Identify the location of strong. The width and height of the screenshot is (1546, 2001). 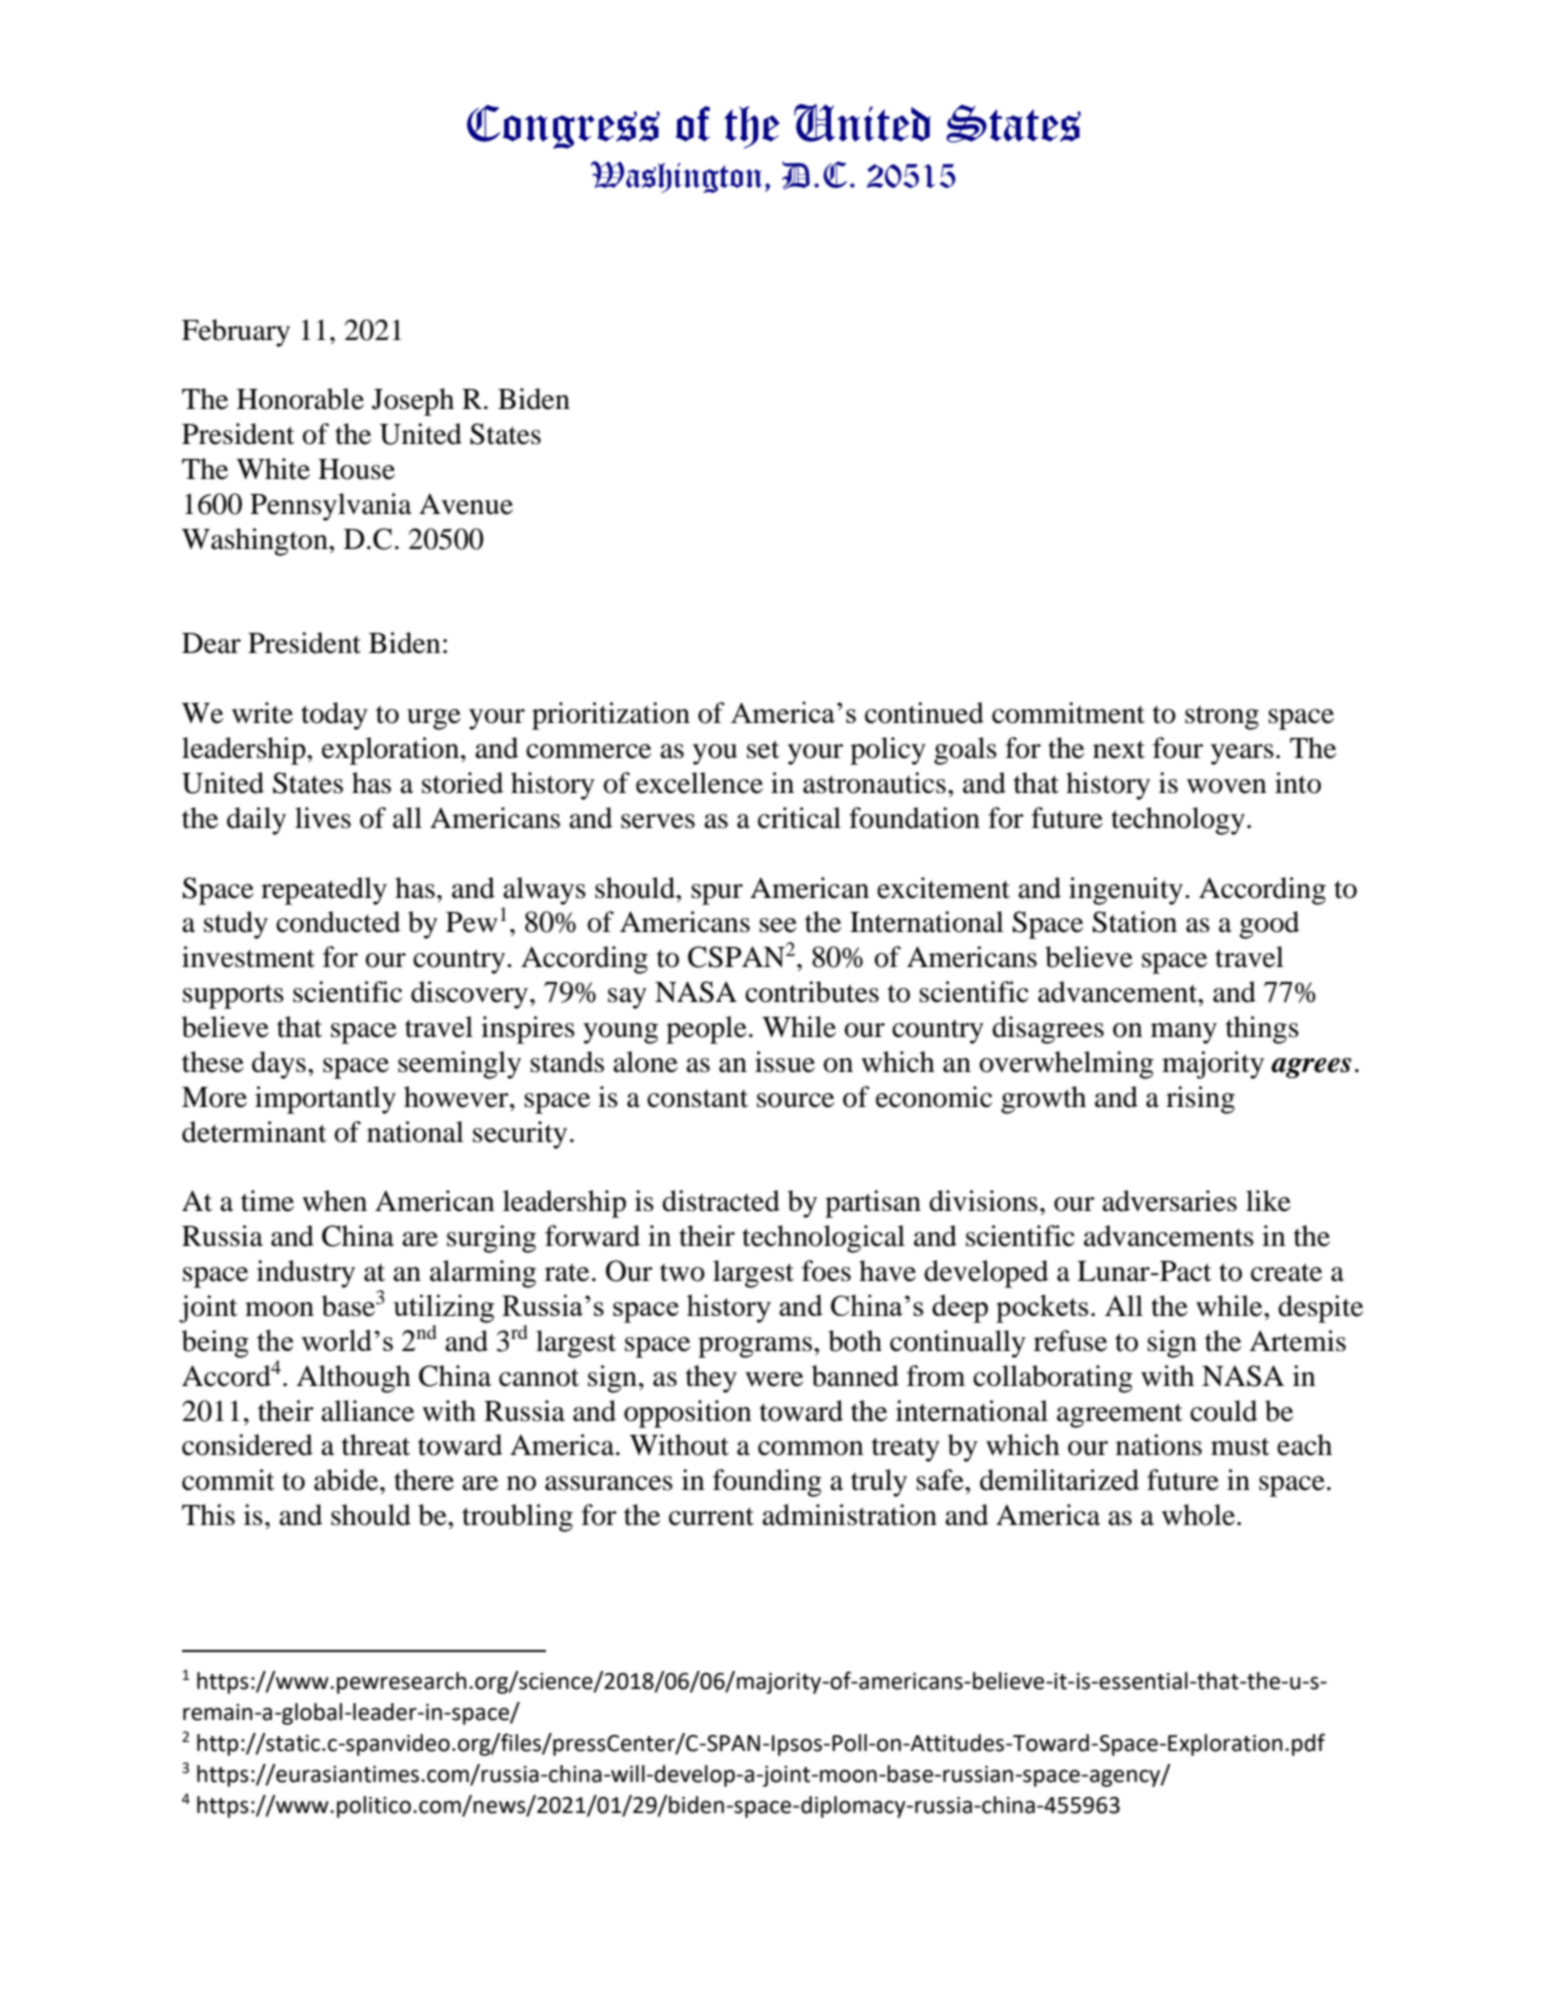
(1222, 718).
